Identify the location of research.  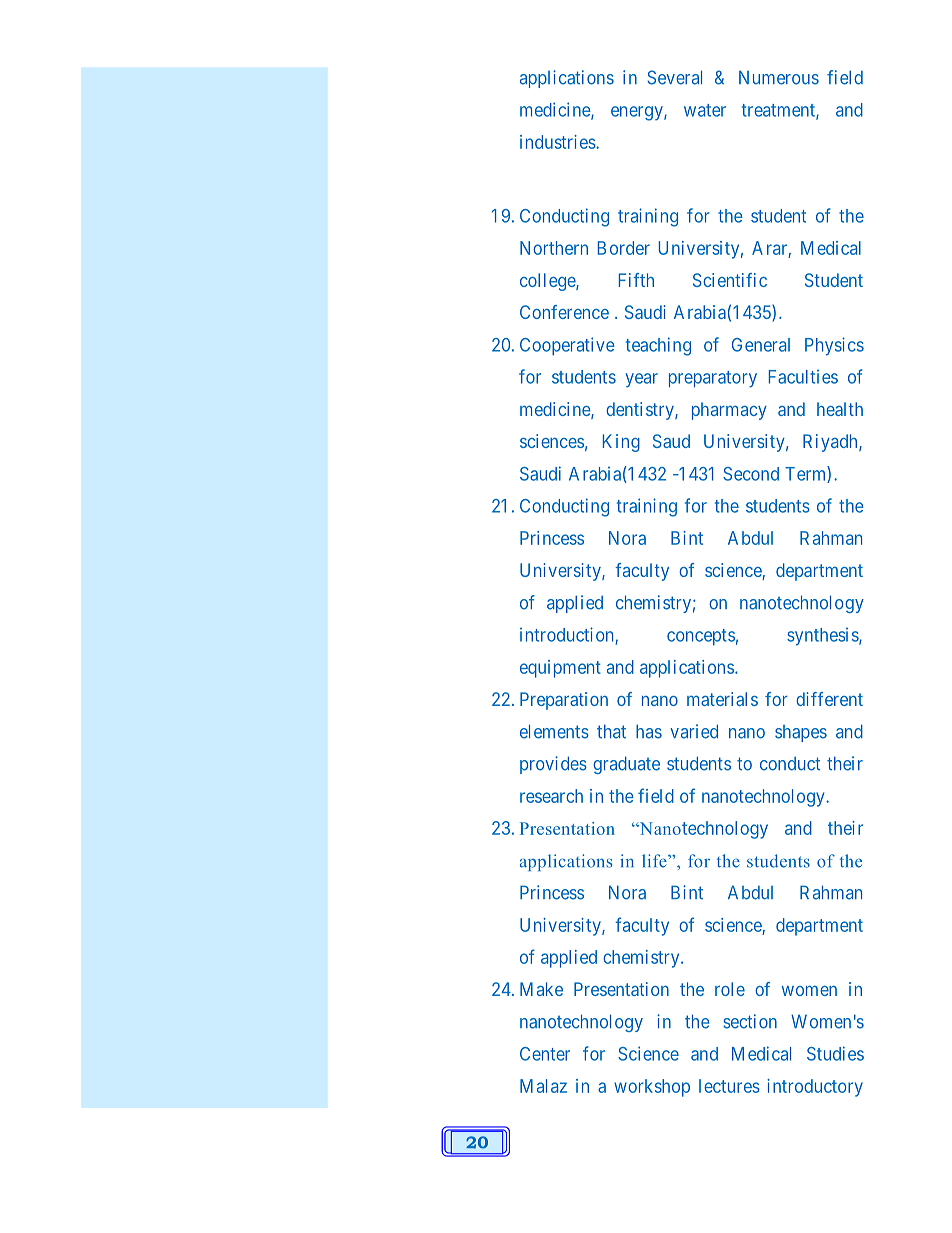
(551, 796).
